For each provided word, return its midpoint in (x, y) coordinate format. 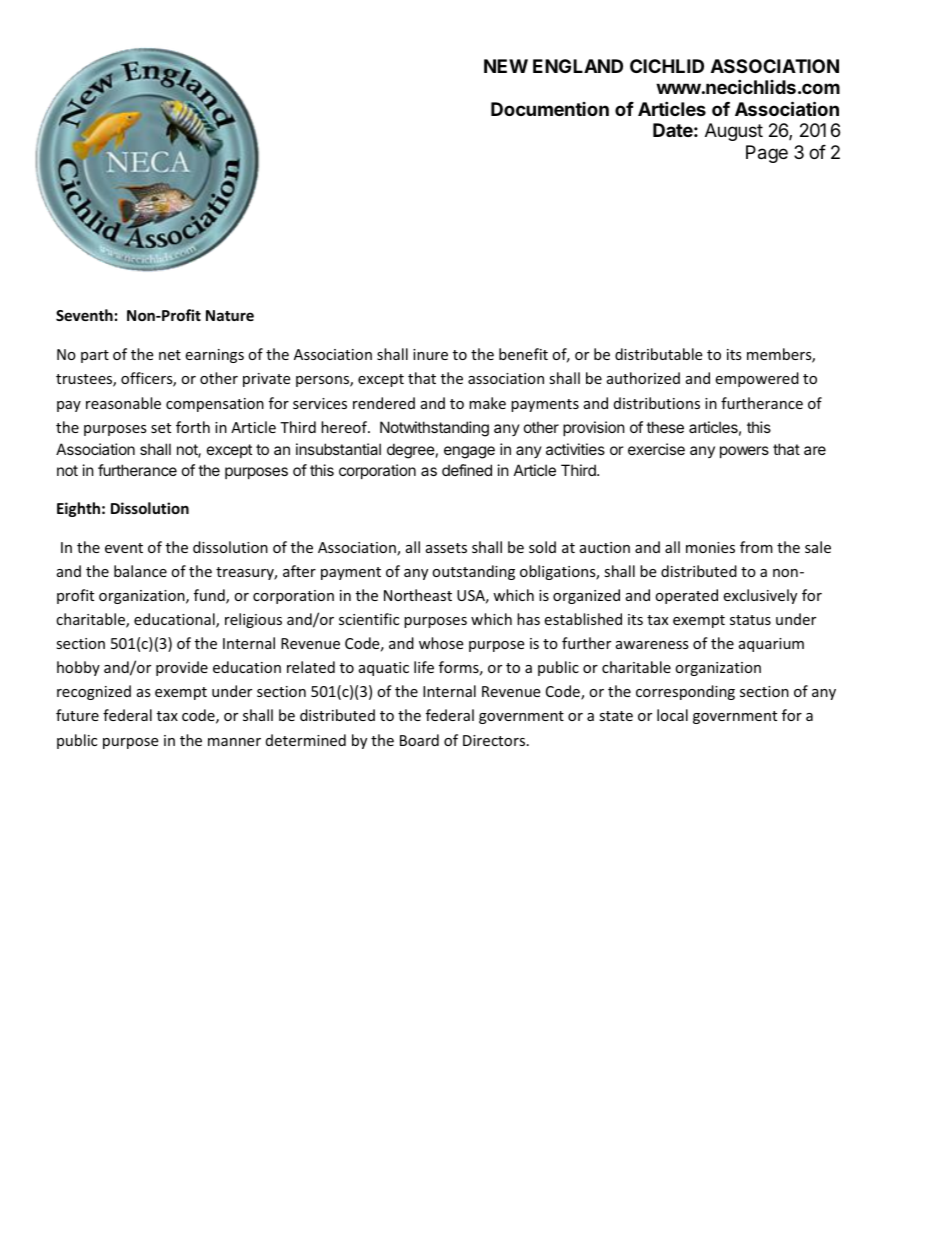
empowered (757, 379)
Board (419, 740)
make (487, 403)
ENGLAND (578, 66)
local (672, 715)
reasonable (123, 403)
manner (234, 742)
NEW (506, 66)
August (734, 132)
